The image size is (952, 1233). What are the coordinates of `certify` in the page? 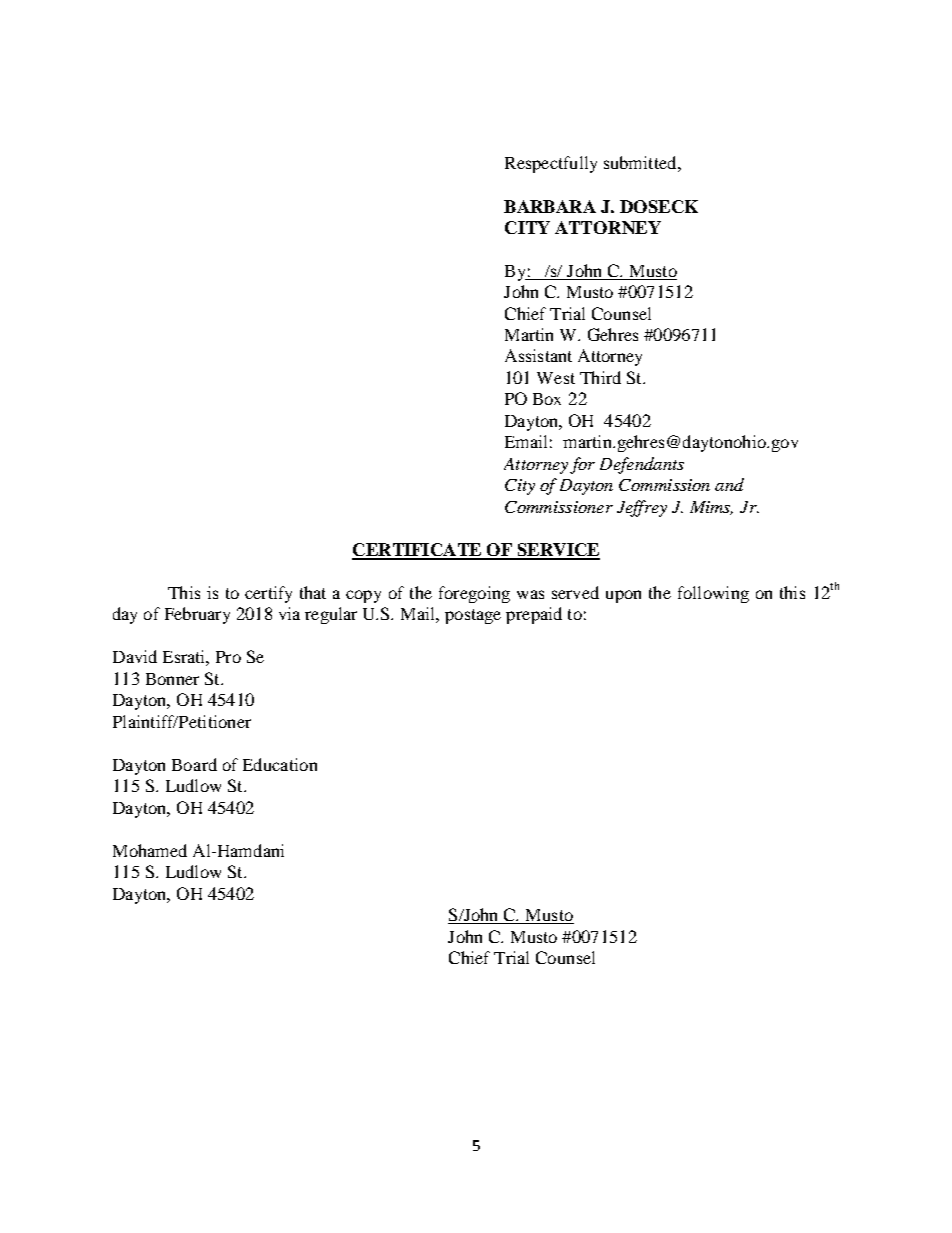 It's located at (268, 594).
